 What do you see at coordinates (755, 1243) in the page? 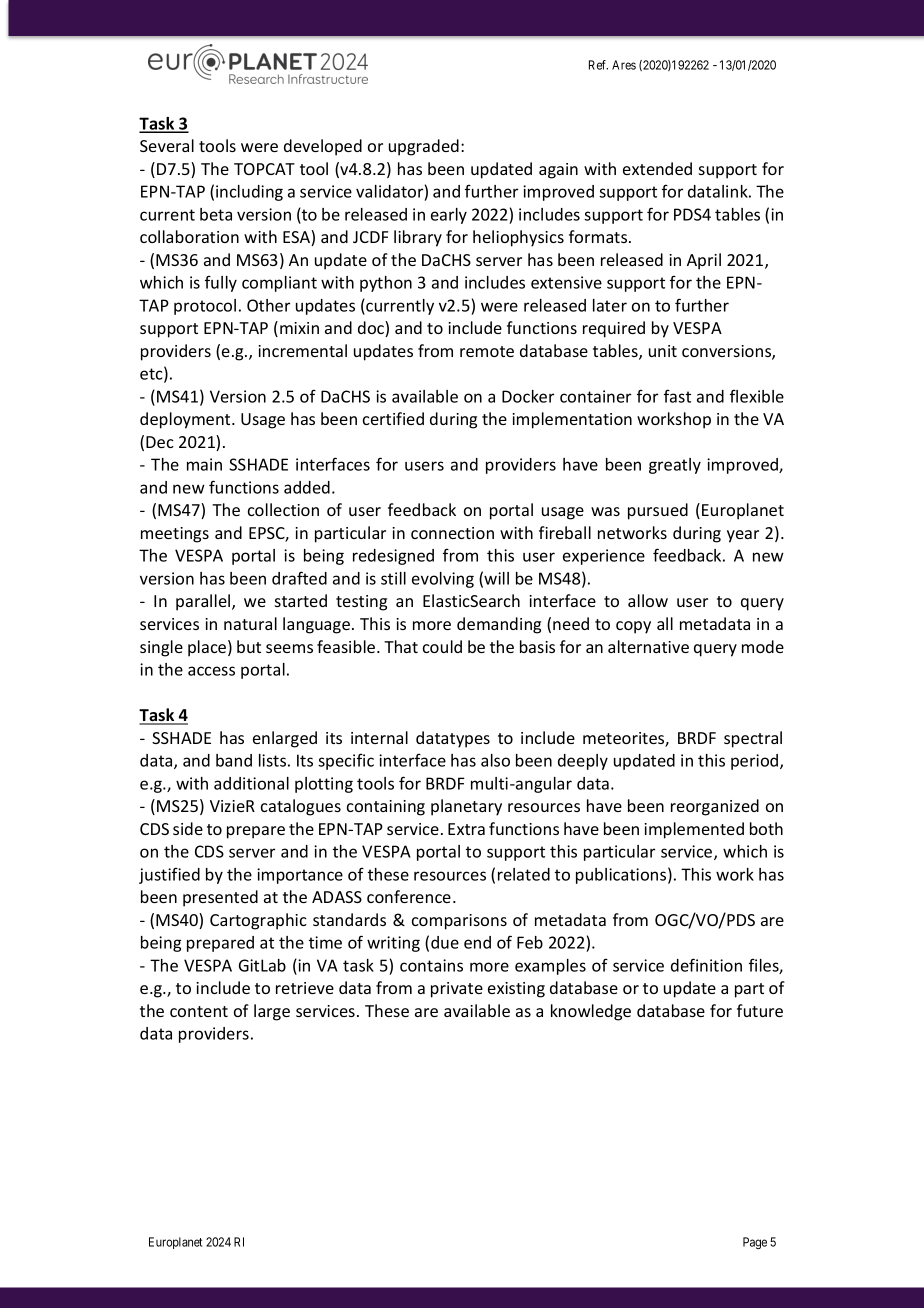
I see `Page` at bounding box center [755, 1243].
